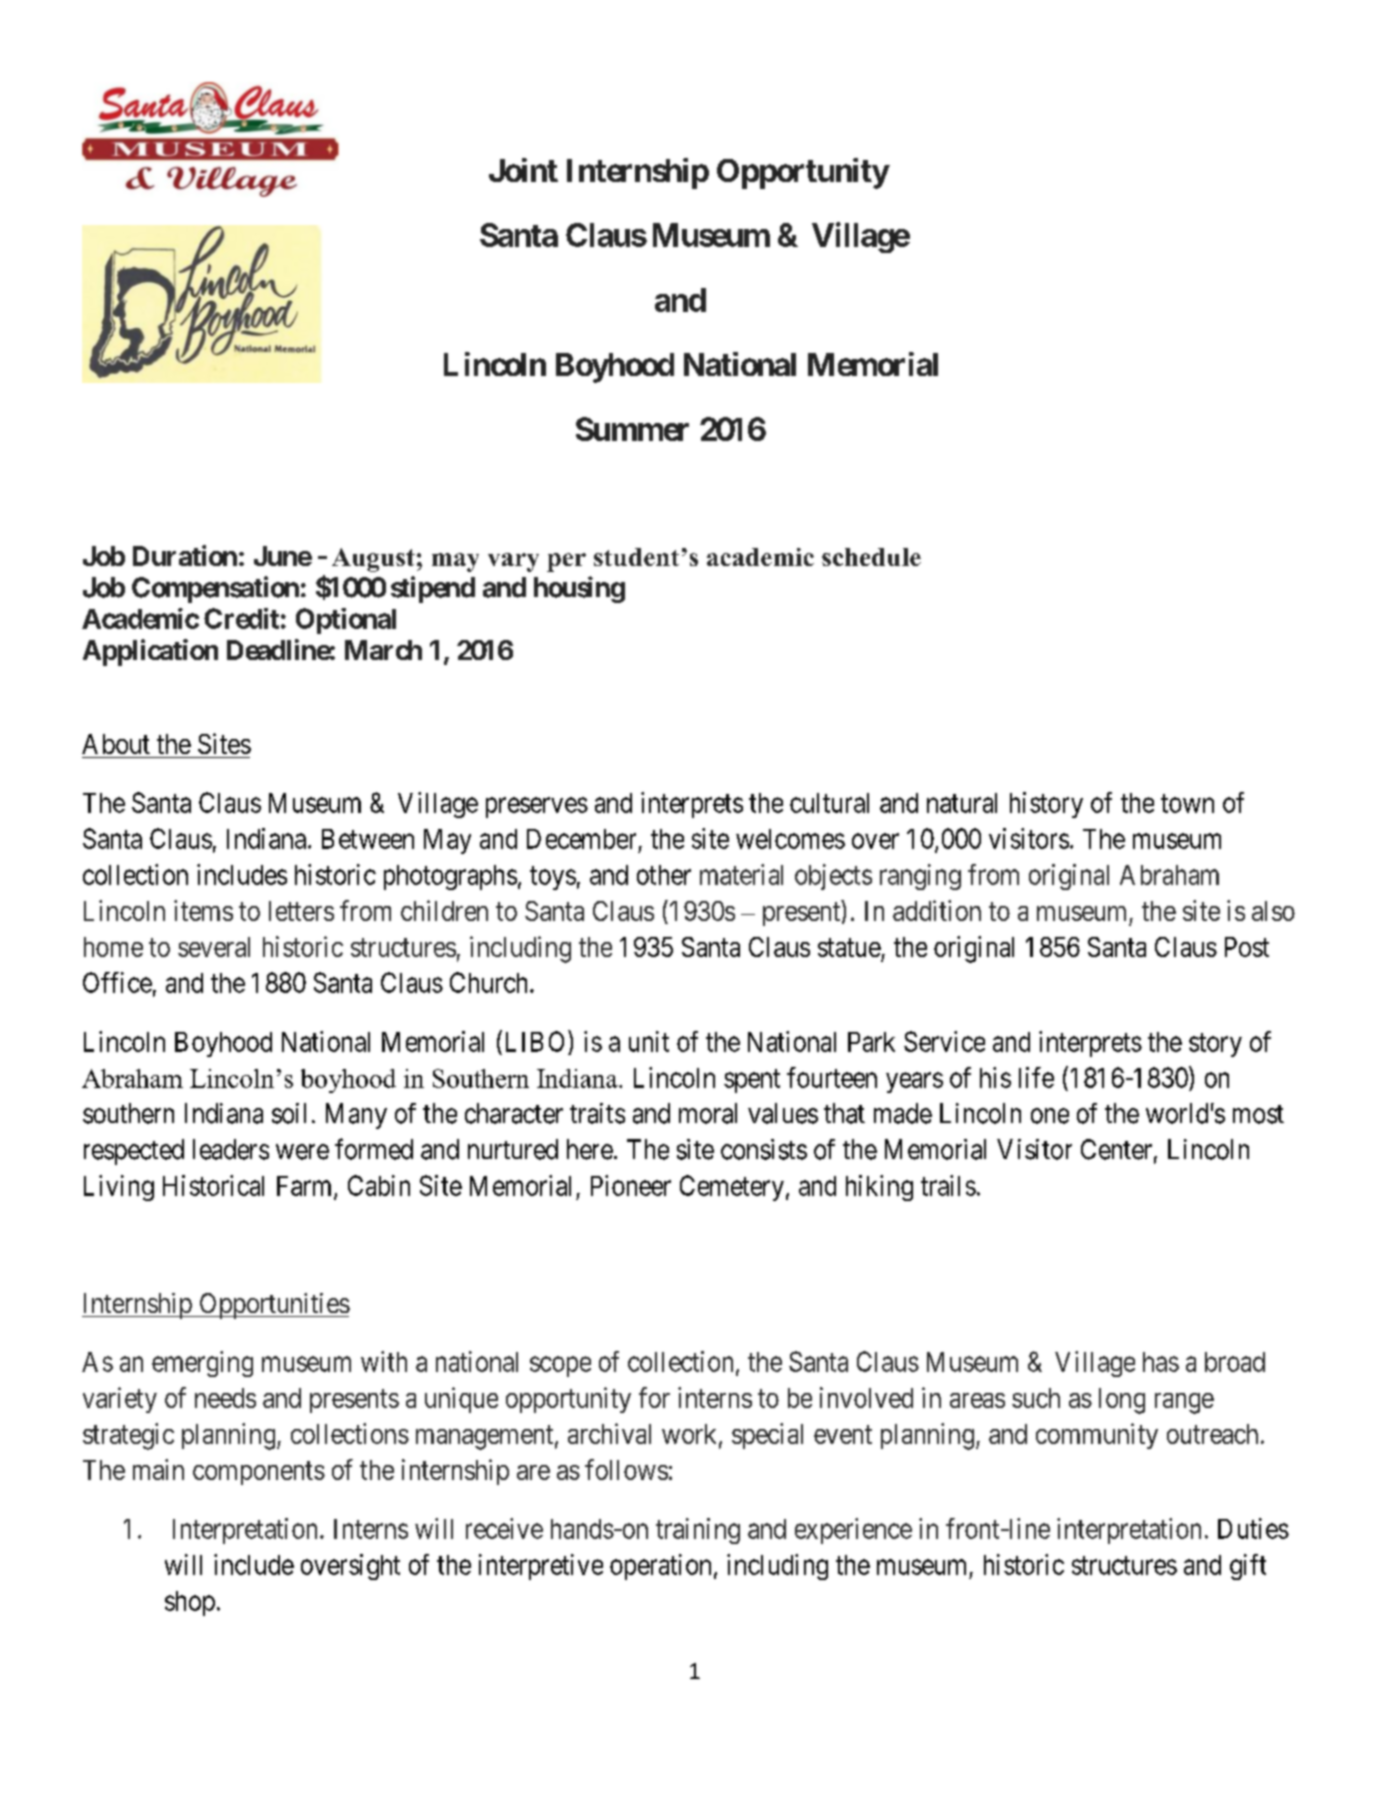 The image size is (1389, 1798). Describe the element at coordinates (523, 170) in the screenshot. I see `Joint` at that location.
